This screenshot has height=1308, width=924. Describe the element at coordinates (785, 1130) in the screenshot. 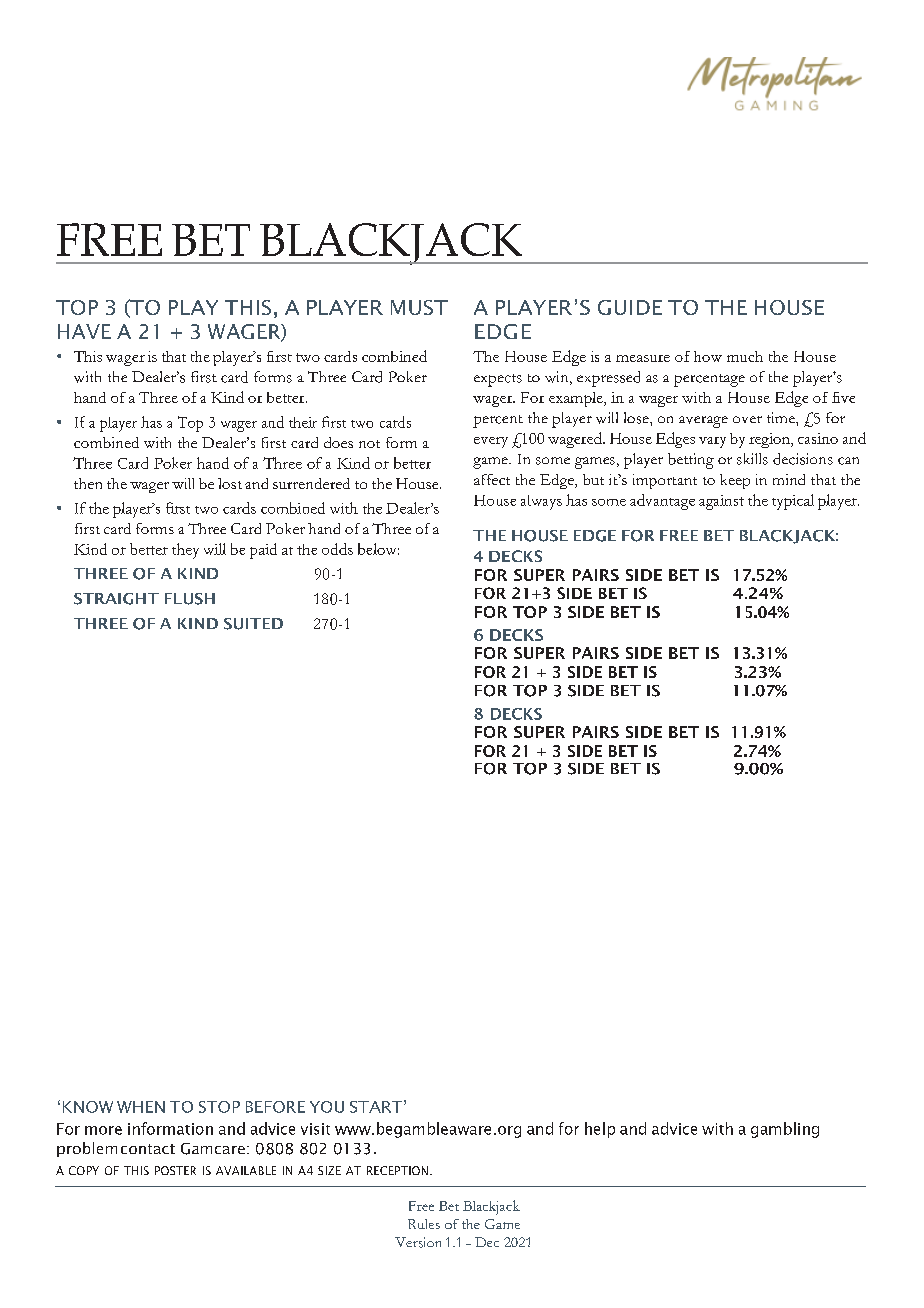

I see `gambling` at that location.
